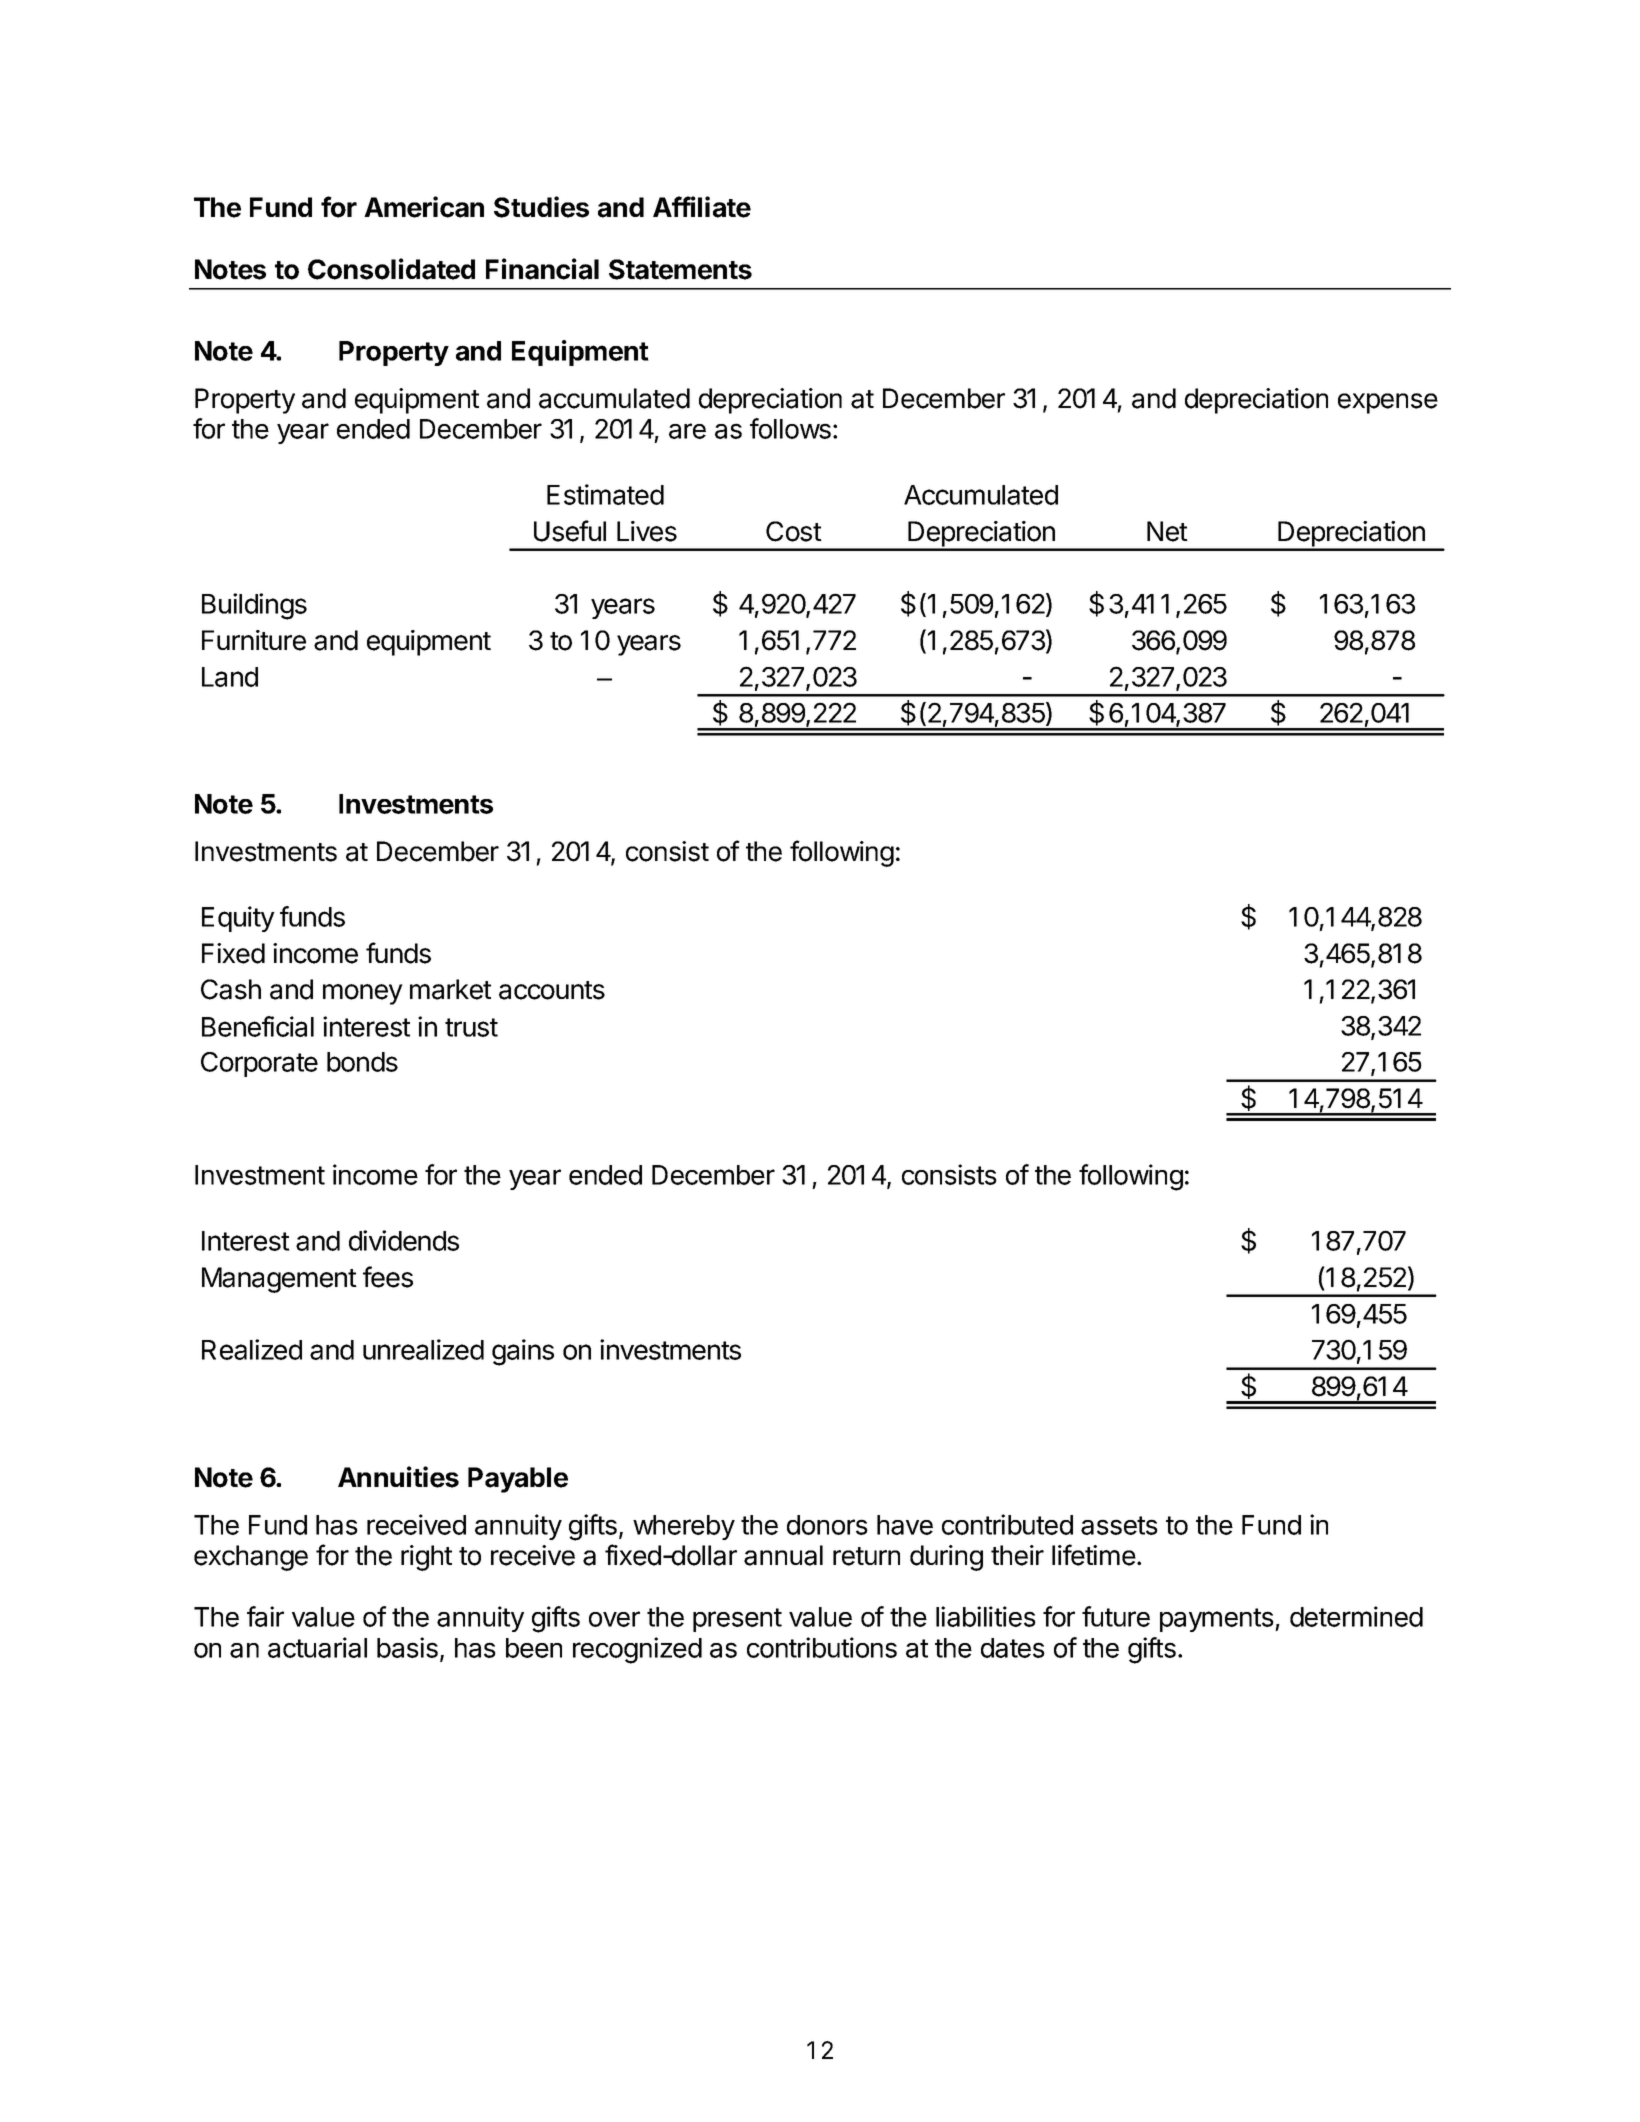 Image resolution: width=1640 pixels, height=2122 pixels. Describe the element at coordinates (794, 531) in the image. I see `Cost` at that location.
